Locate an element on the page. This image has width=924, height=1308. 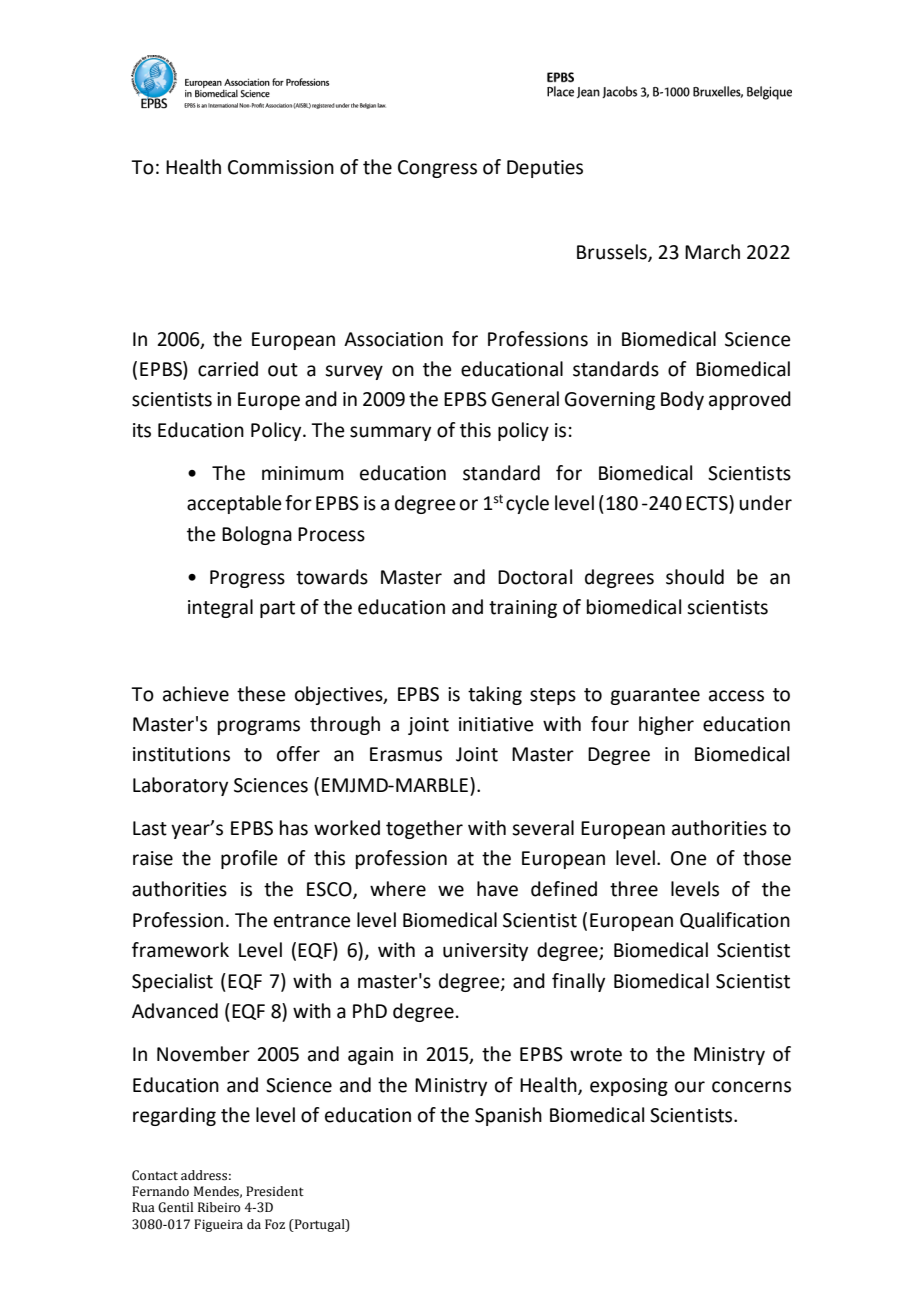
Commission is located at coordinates (281, 167).
